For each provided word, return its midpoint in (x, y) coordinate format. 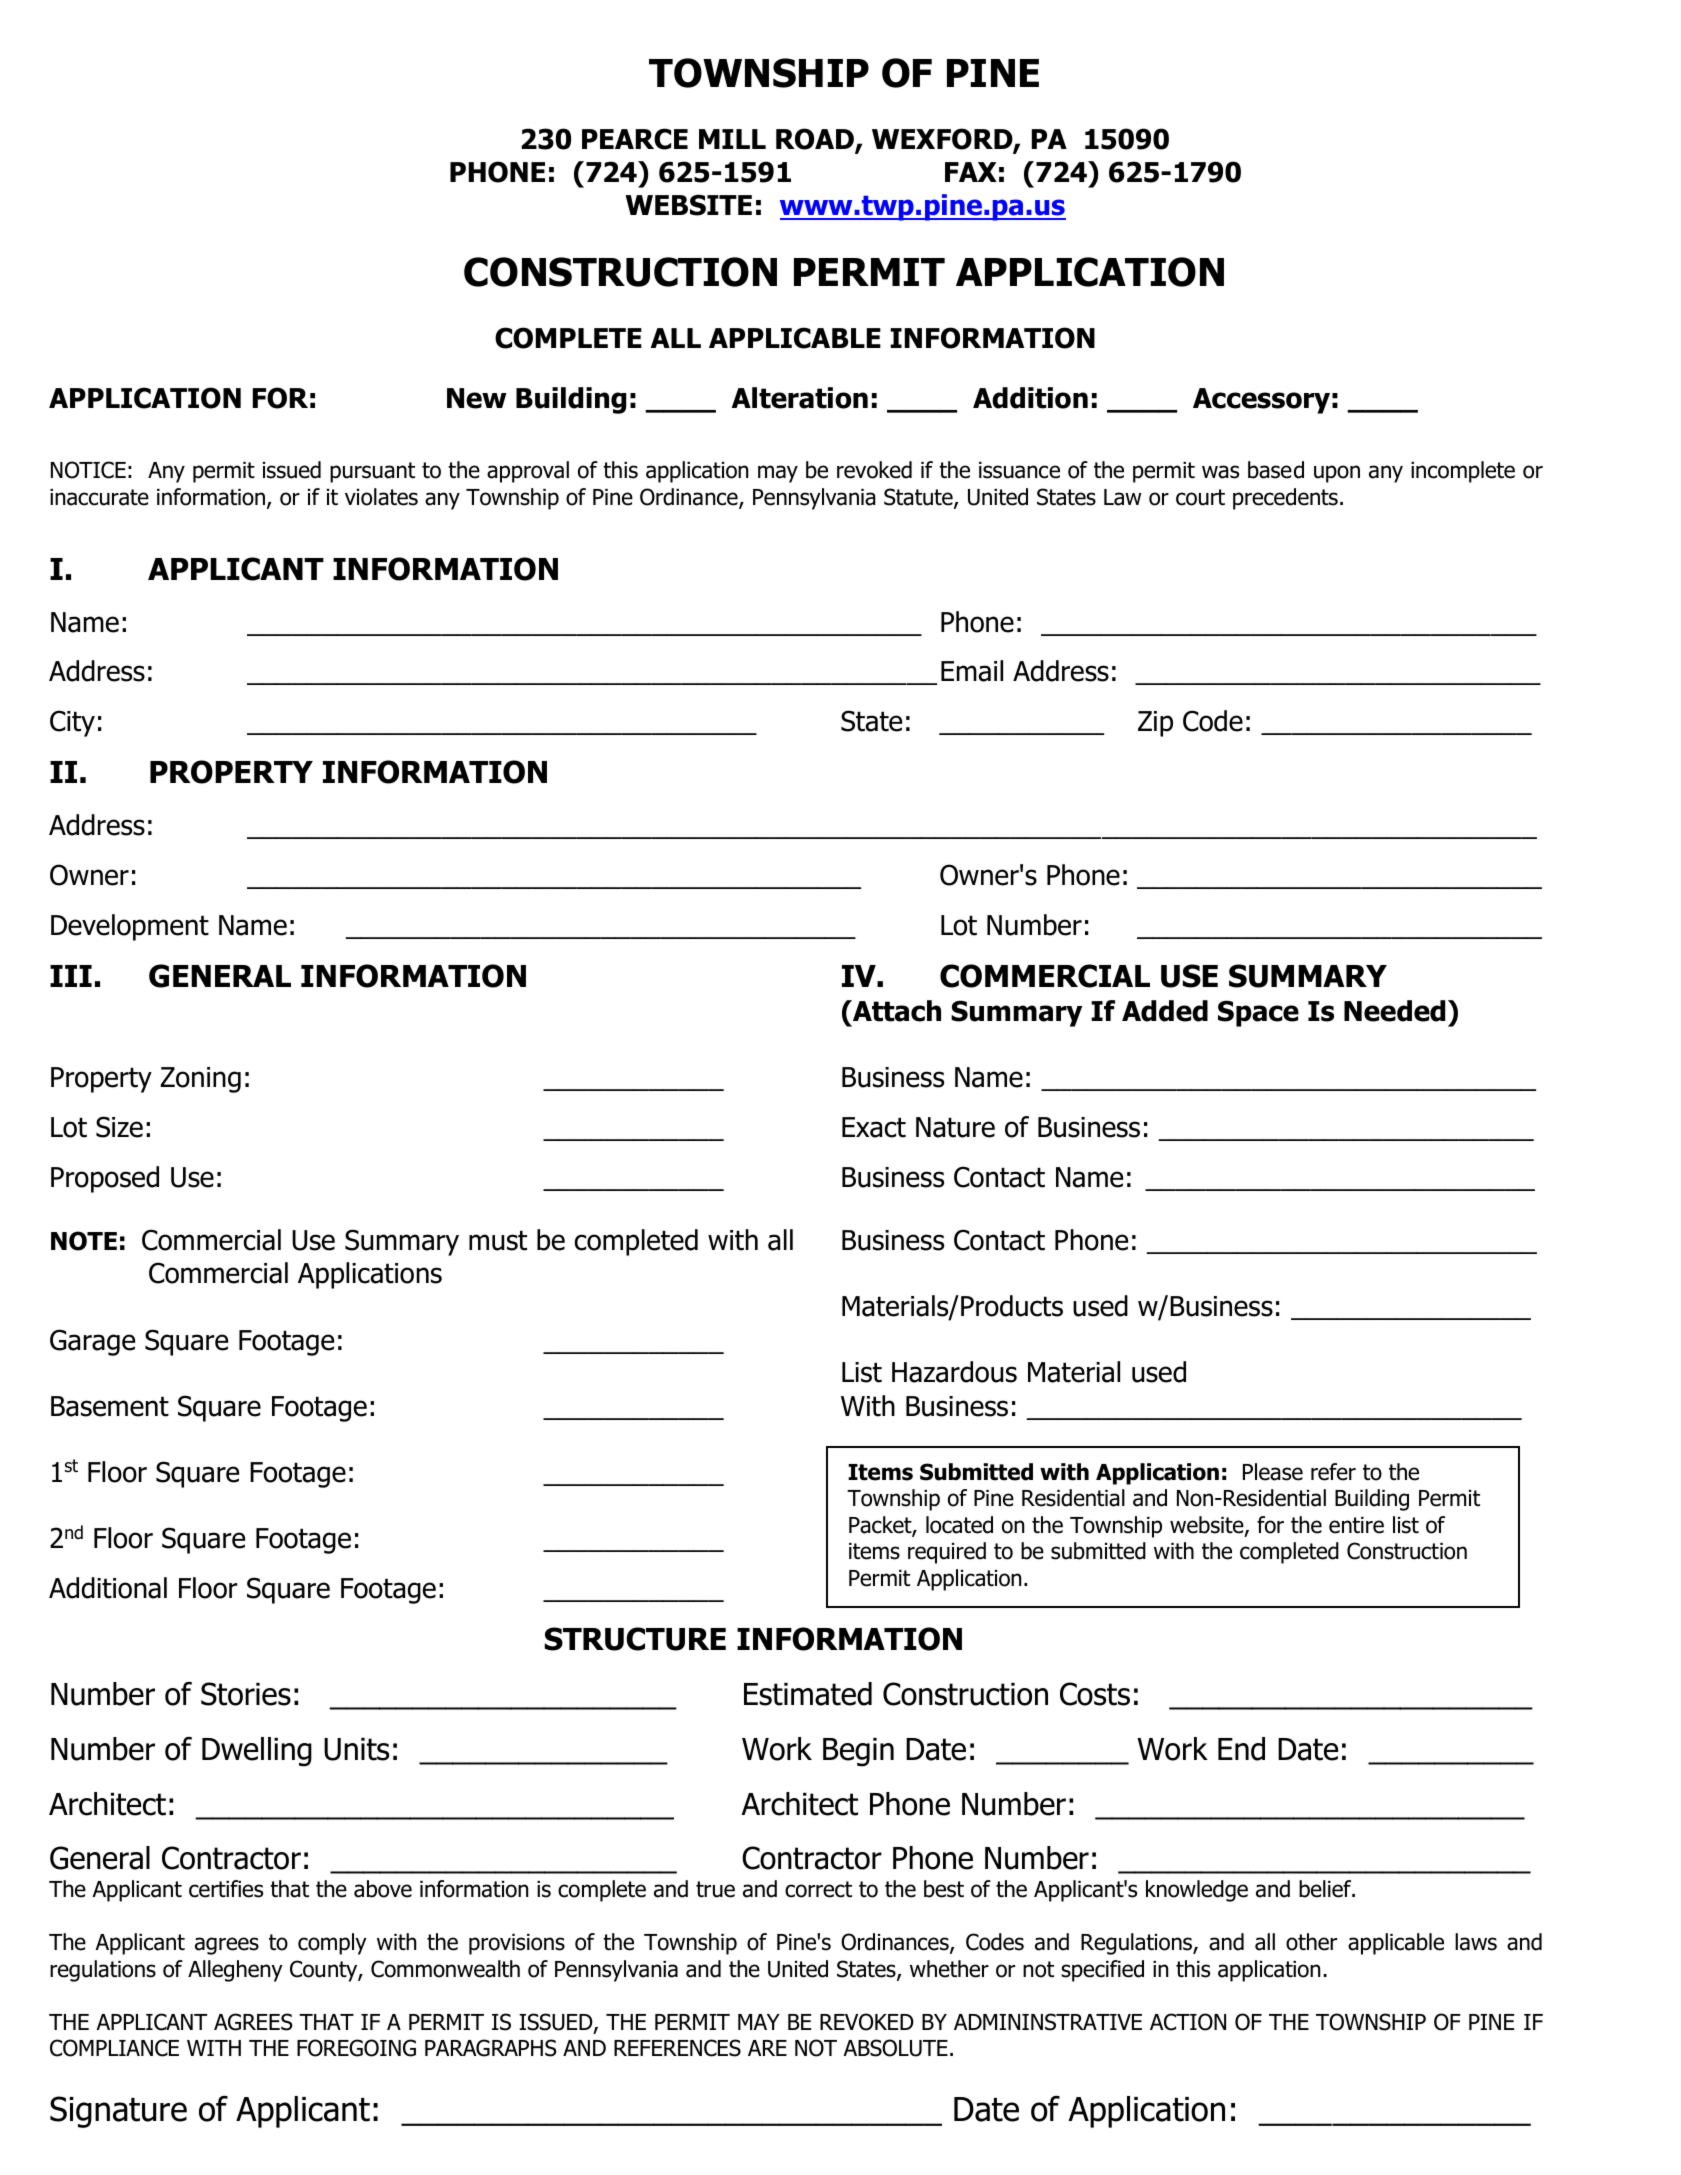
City (72, 723)
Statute (919, 498)
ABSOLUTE (895, 2048)
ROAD (816, 140)
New (477, 398)
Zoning (201, 1080)
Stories (246, 1694)
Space (1258, 1013)
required (947, 1553)
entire (1356, 1525)
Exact (874, 1127)
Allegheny (235, 1971)
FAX (971, 172)
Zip (1155, 724)
